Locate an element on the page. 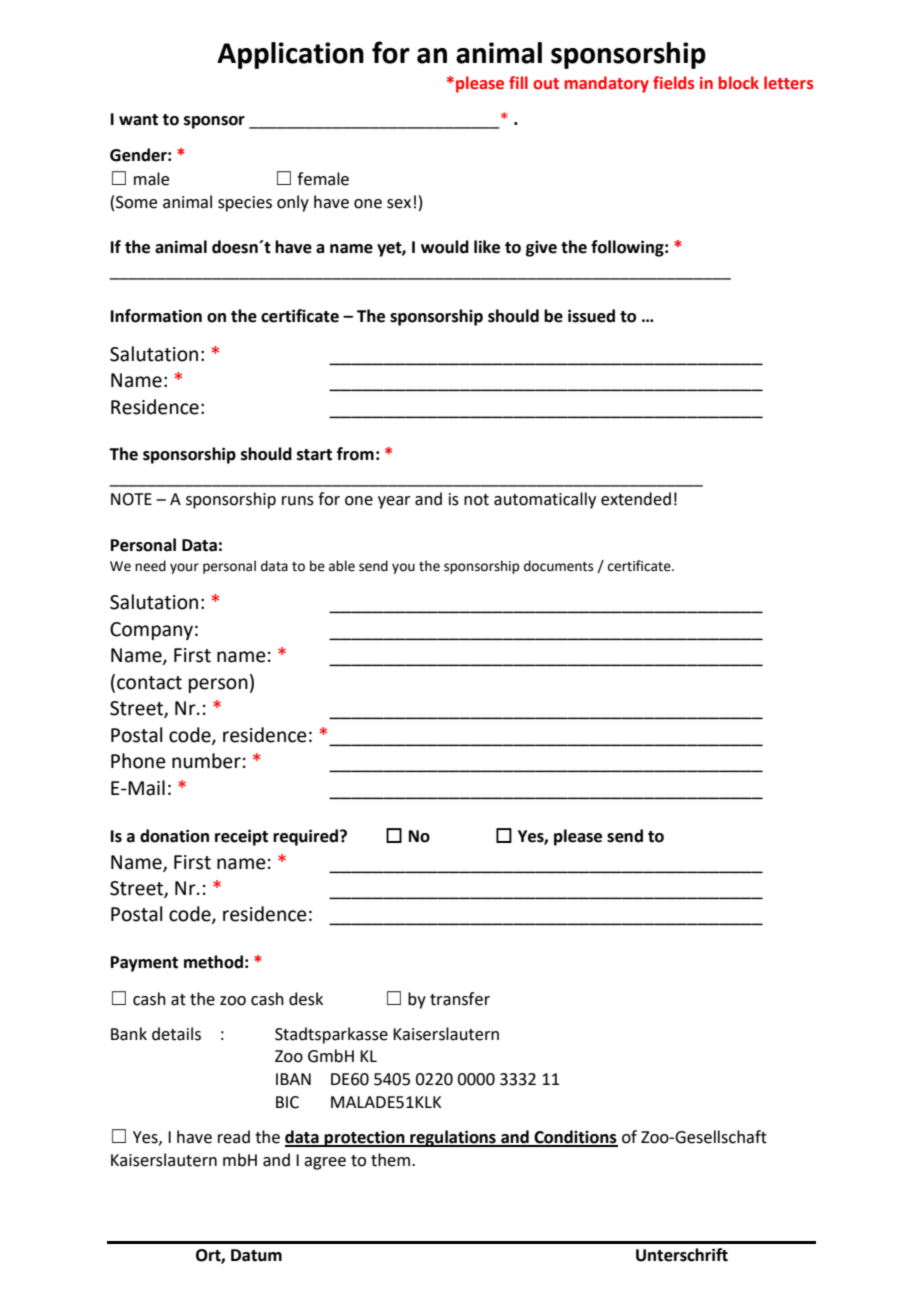  Conditions is located at coordinates (575, 1138).
